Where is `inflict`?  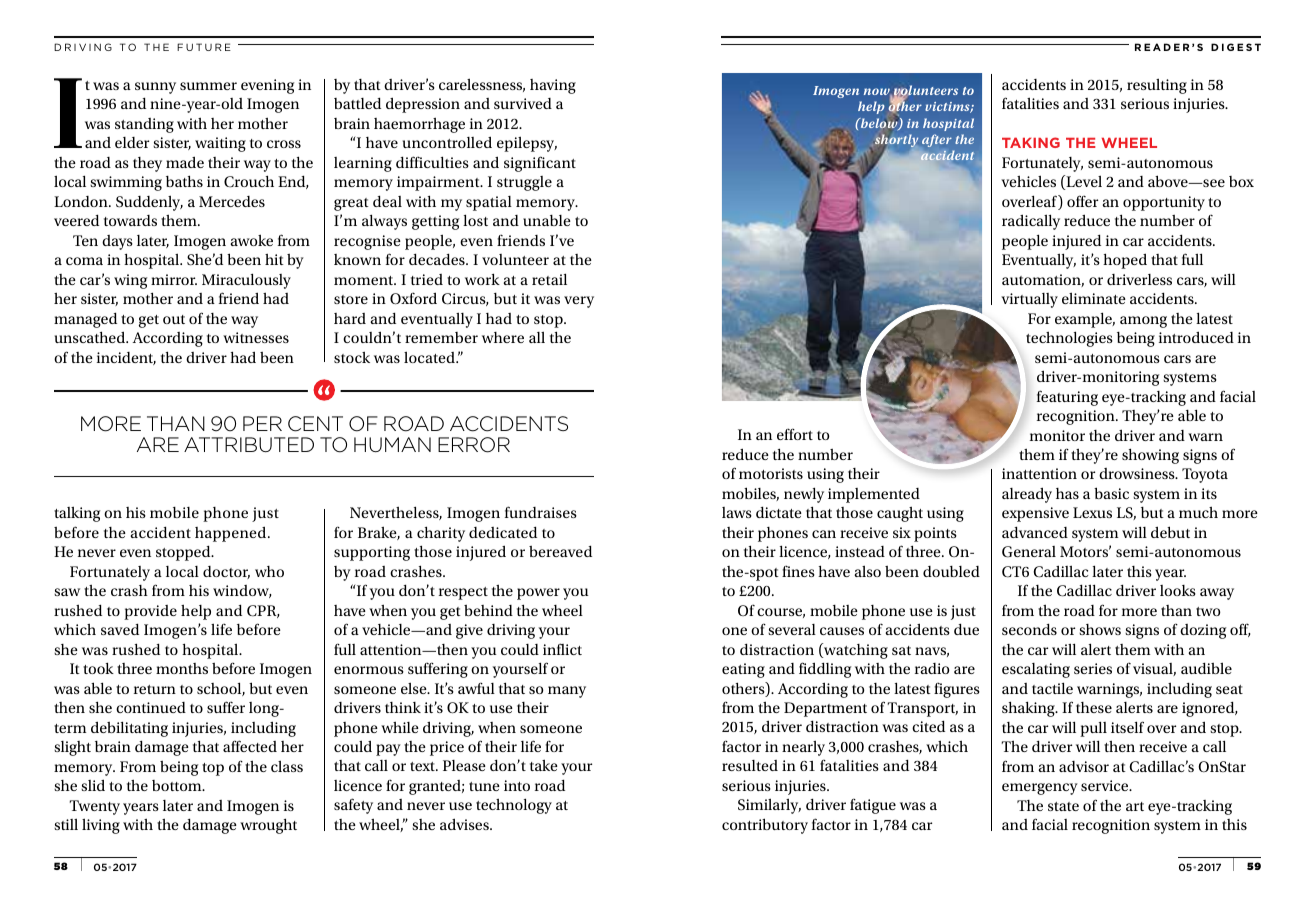 inflict is located at coordinates (562, 649).
